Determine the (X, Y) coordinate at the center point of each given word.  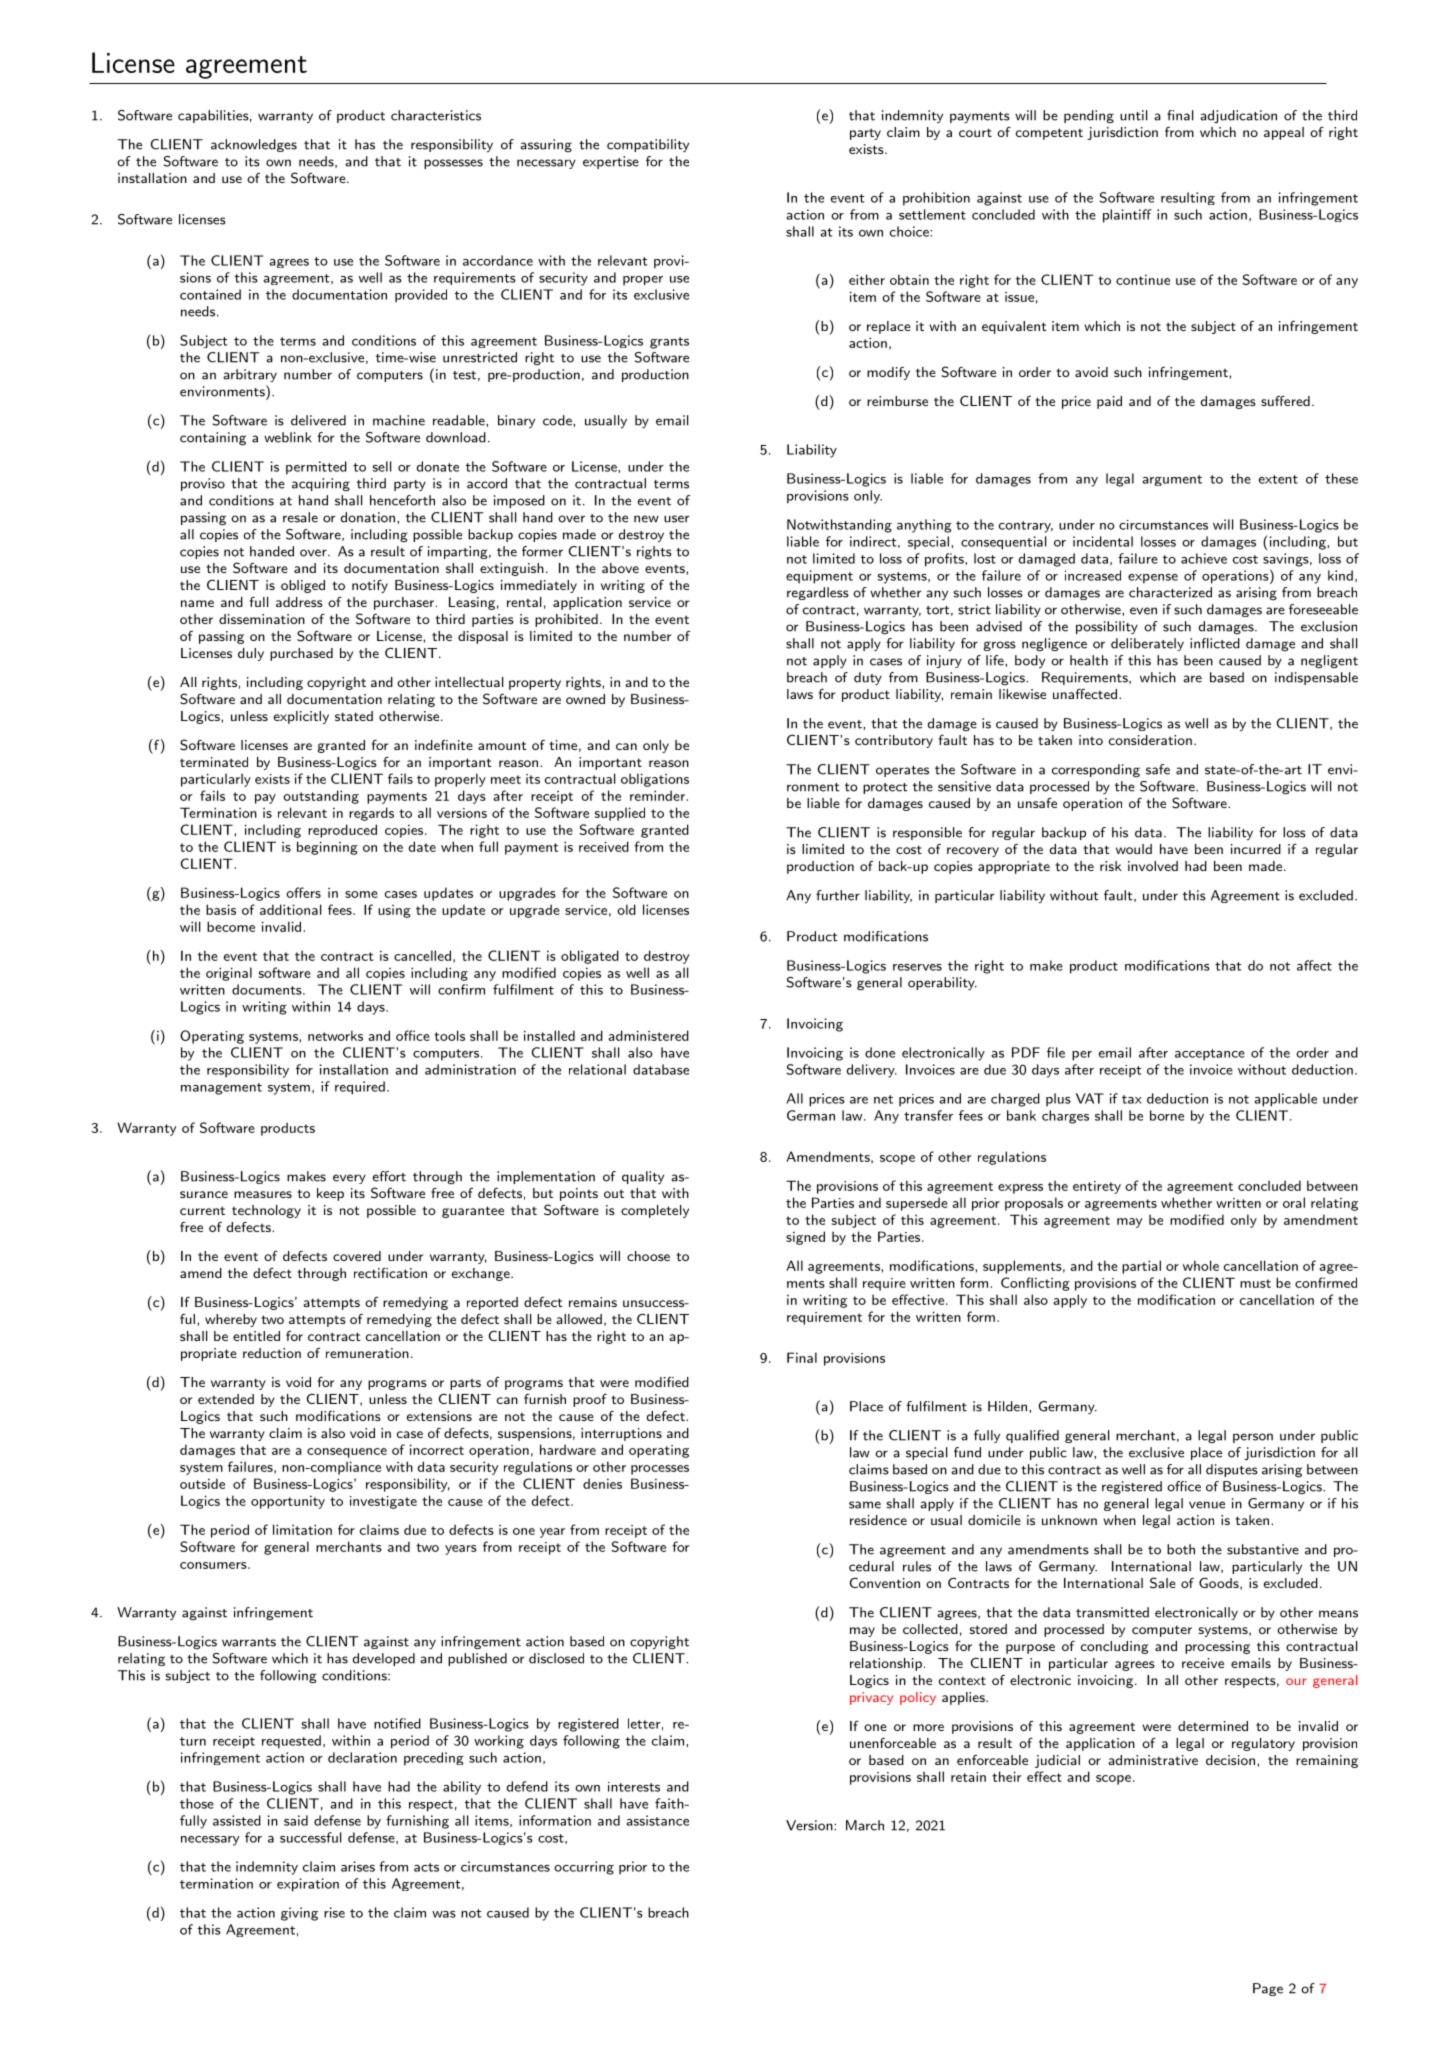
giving (299, 1914)
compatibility (648, 145)
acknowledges (254, 145)
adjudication (1238, 116)
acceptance (1210, 1055)
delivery (872, 1071)
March (865, 1825)
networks (335, 1035)
